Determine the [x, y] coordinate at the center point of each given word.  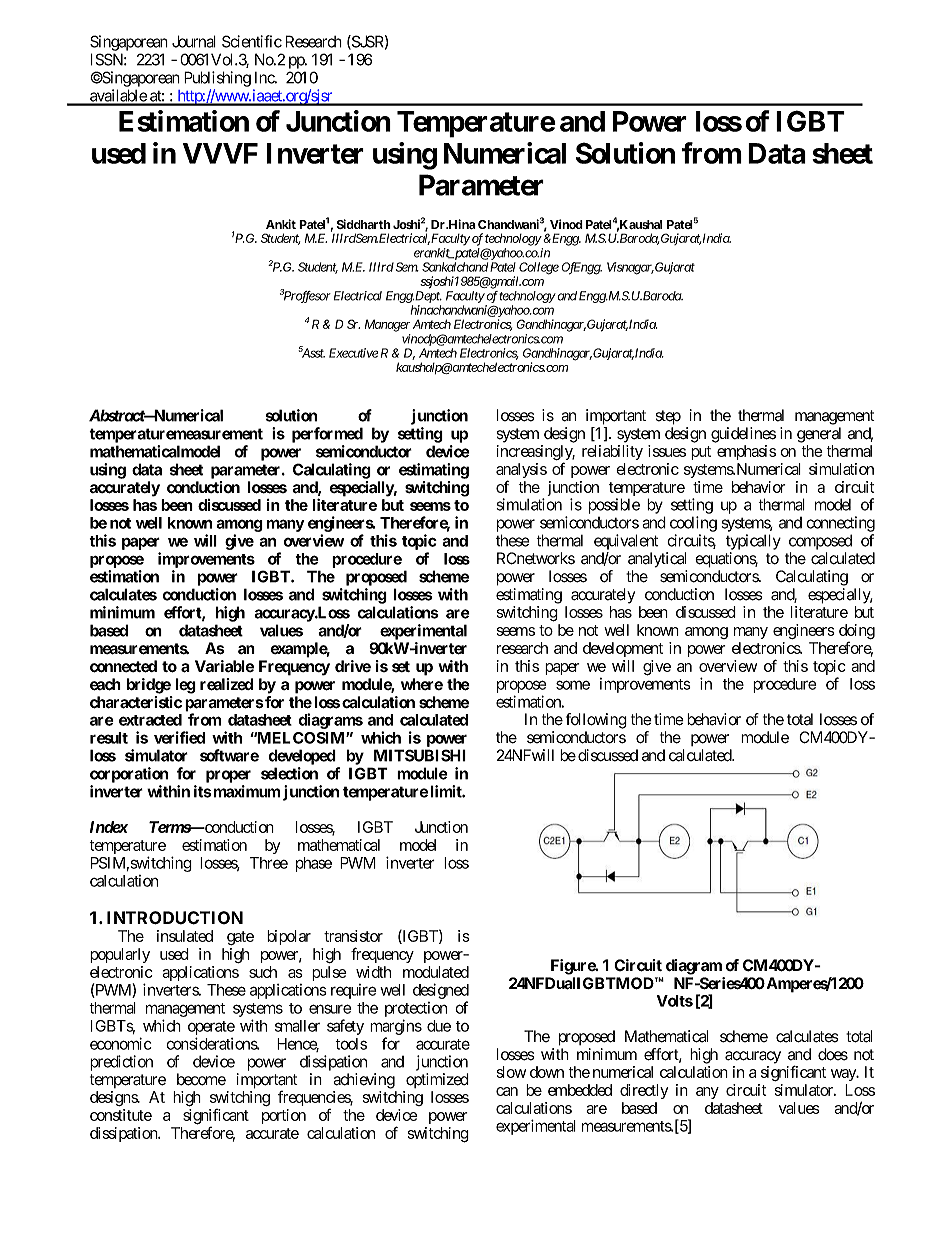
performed [327, 435]
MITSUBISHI [420, 755]
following [596, 721]
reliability [612, 452]
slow [511, 1072]
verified [179, 737]
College [538, 269]
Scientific [252, 41]
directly [644, 1091]
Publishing [217, 79]
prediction [121, 1063]
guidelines [743, 435]
